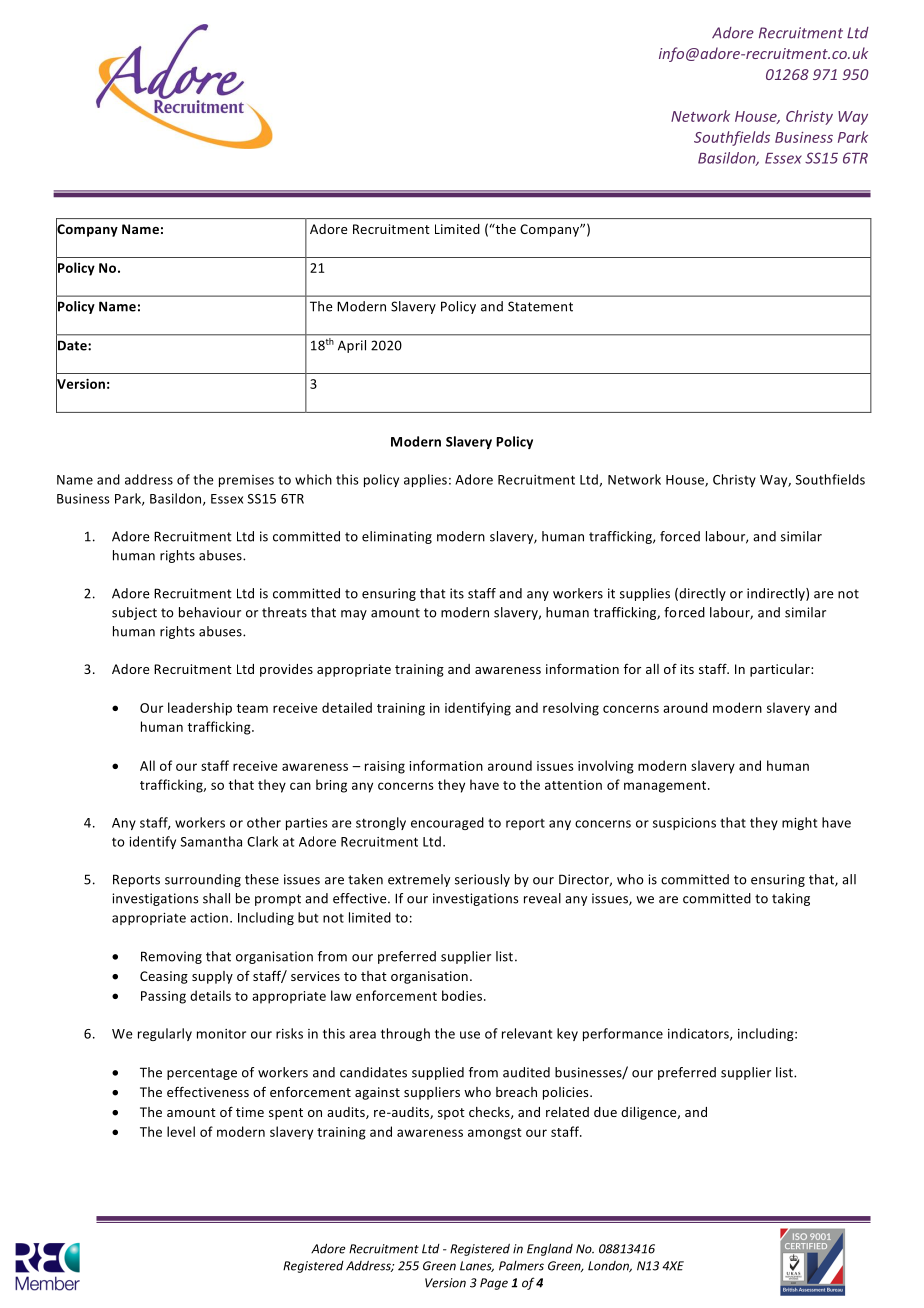  I want to click on percentage, so click(202, 1074).
